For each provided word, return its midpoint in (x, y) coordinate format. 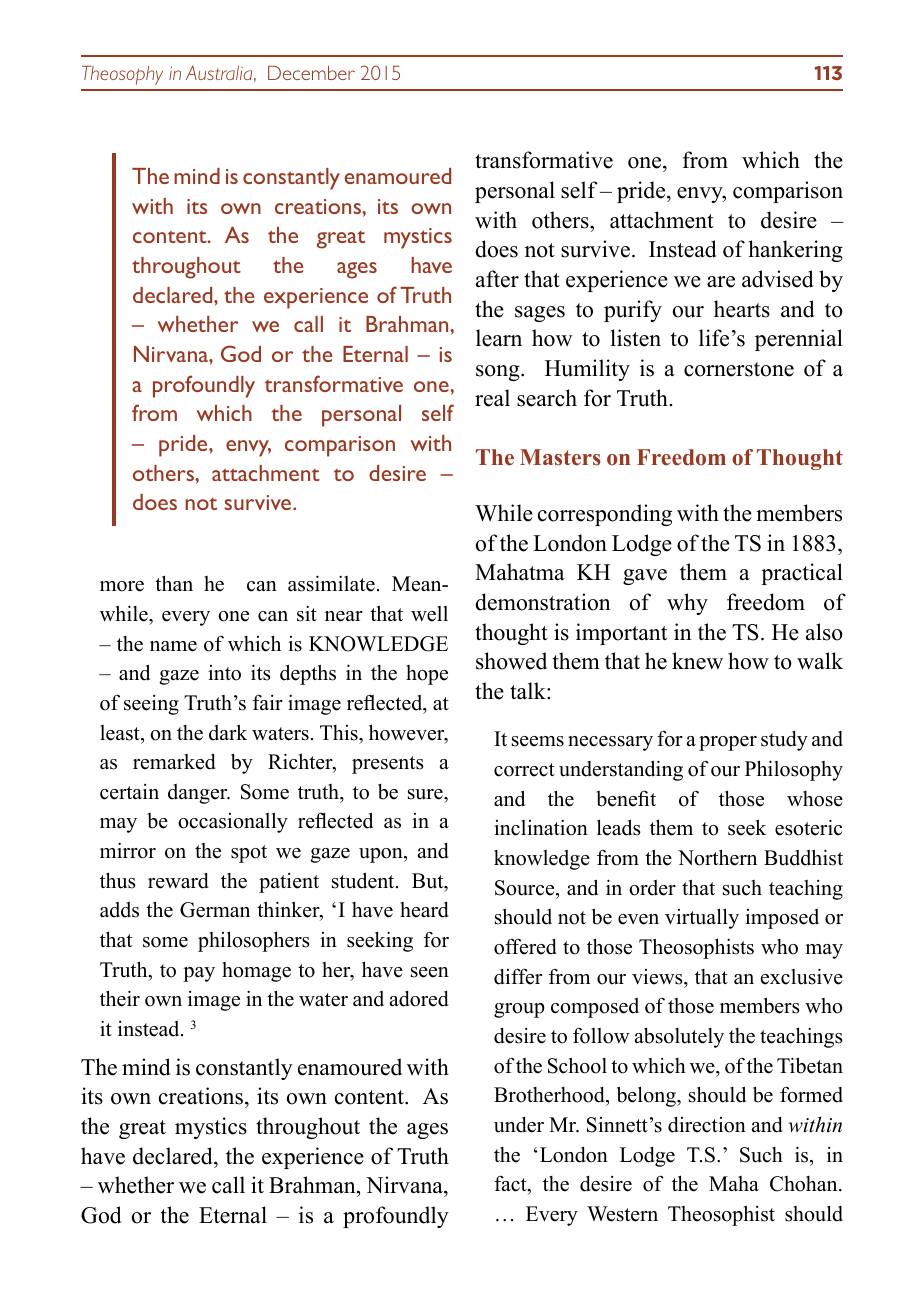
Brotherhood (550, 1095)
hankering (795, 251)
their (120, 998)
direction (707, 1125)
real (492, 398)
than (174, 583)
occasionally (233, 822)
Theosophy (122, 75)
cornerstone (739, 369)
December (311, 73)
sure (426, 794)
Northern (717, 857)
